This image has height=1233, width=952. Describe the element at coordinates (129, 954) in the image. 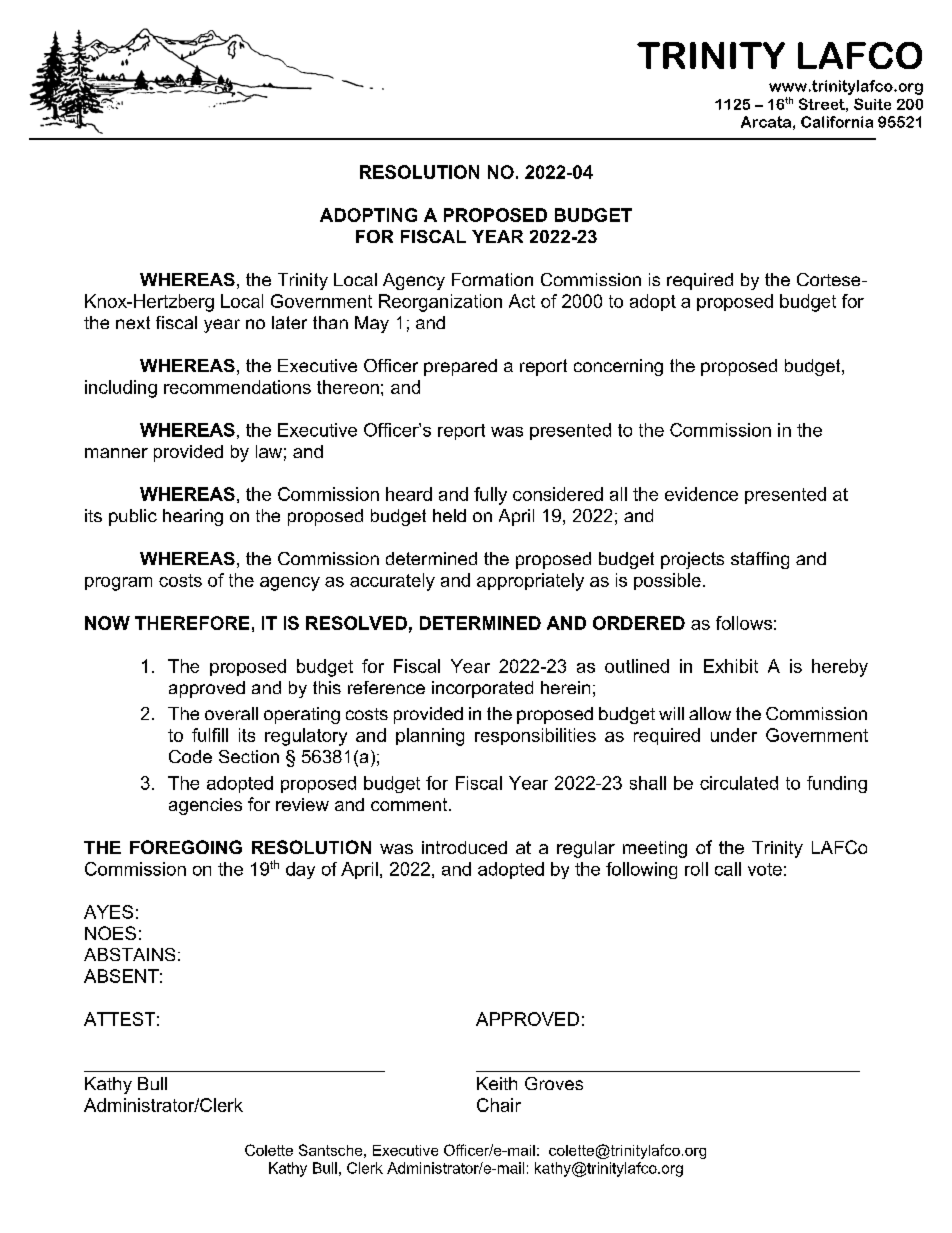

I see `ABSTAINS` at that location.
